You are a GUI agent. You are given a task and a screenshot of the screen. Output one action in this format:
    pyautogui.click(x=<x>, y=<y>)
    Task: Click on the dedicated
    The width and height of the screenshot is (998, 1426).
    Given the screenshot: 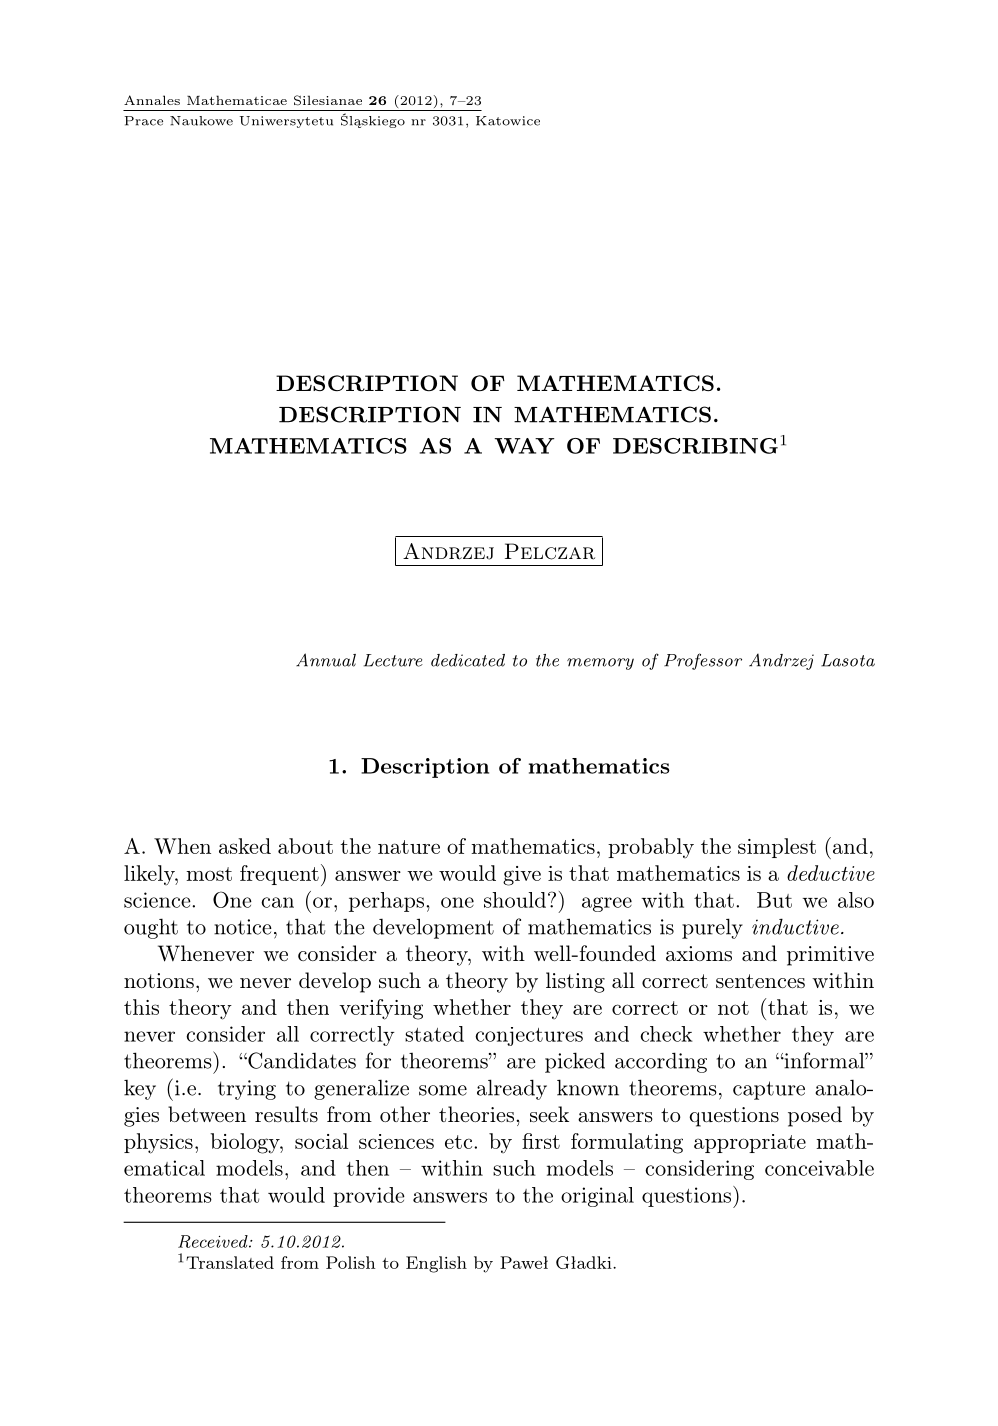 What is the action you would take?
    pyautogui.click(x=468, y=660)
